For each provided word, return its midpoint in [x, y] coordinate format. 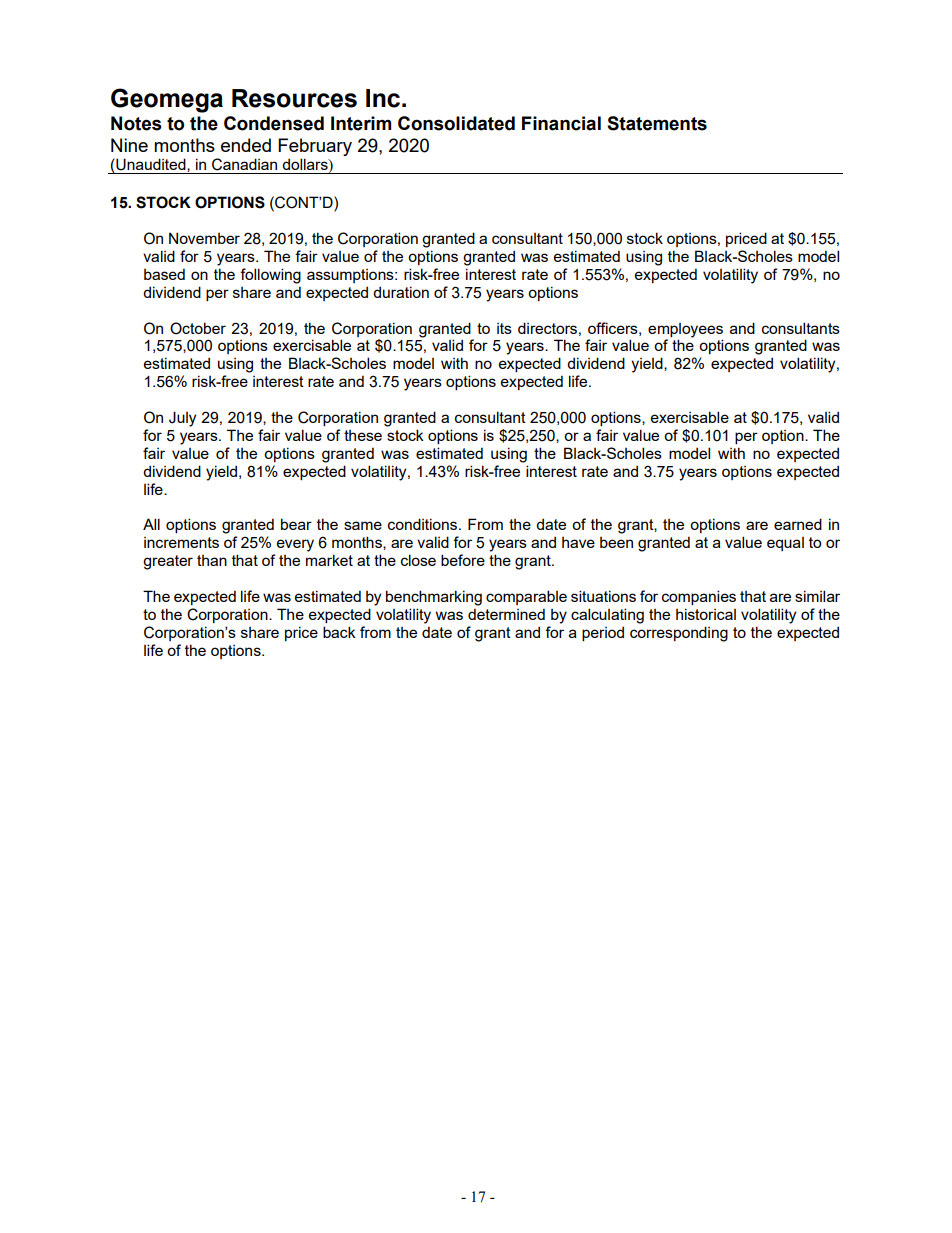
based [164, 274]
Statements [657, 123]
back [339, 632]
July [182, 419]
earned [798, 524]
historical [706, 614]
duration [401, 292]
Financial [561, 123]
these [363, 435]
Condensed [274, 123]
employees [685, 330]
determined [506, 614]
